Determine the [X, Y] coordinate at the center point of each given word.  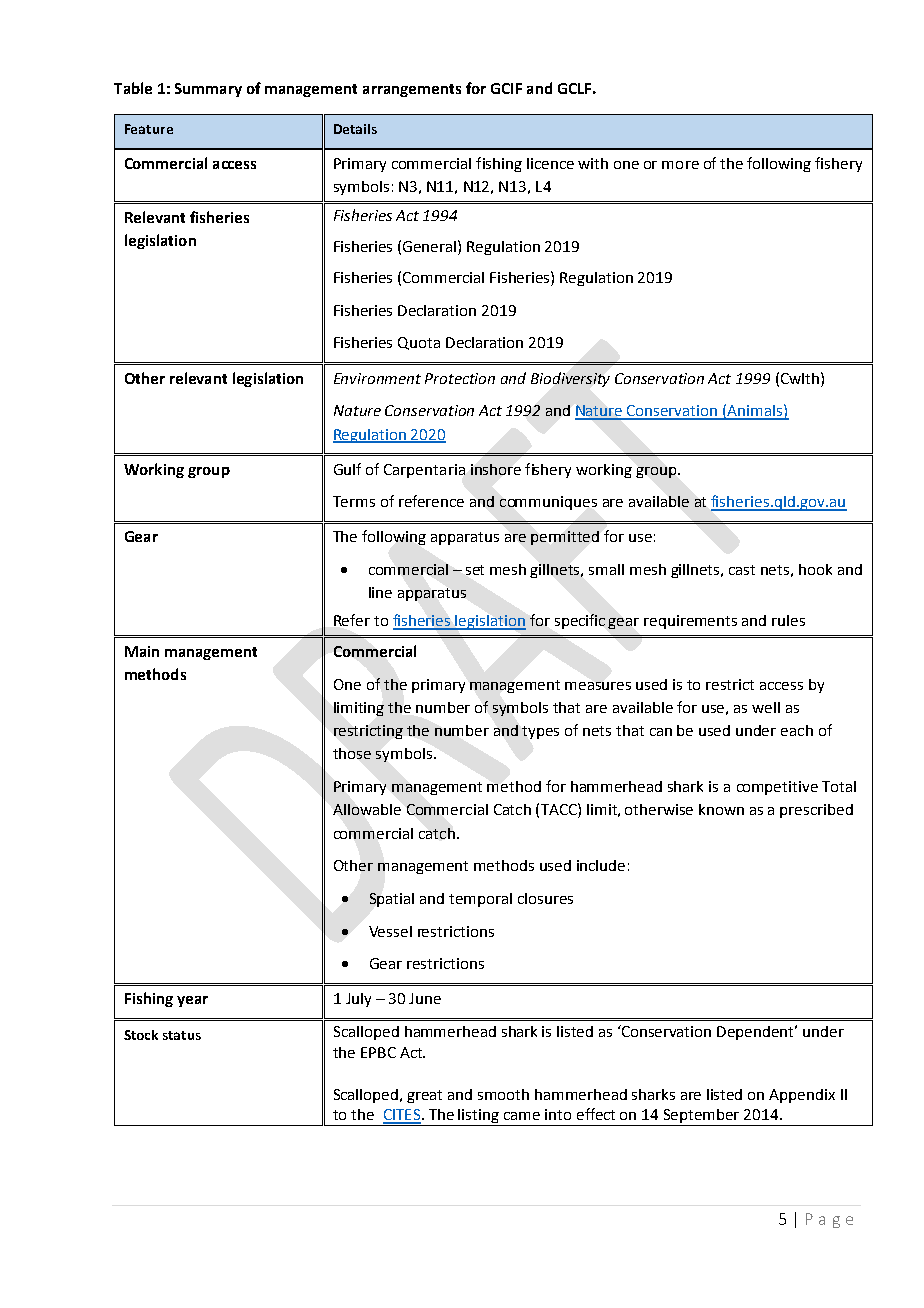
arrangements [412, 90]
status [182, 1035]
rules [788, 620]
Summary [208, 90]
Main [142, 651]
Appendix [802, 1096]
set [475, 570]
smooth [503, 1094]
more [680, 165]
